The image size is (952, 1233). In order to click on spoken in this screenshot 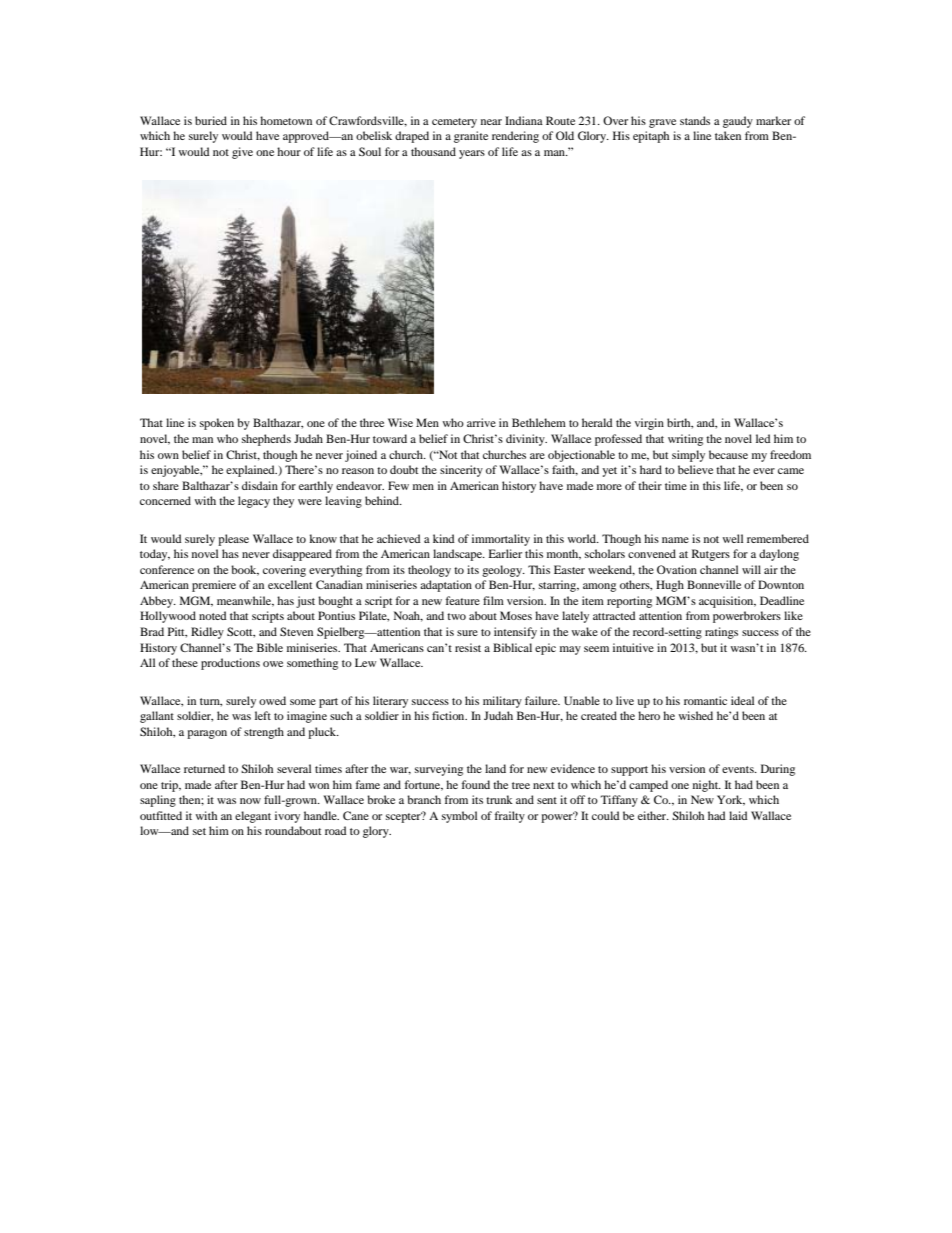, I will do `click(217, 424)`.
